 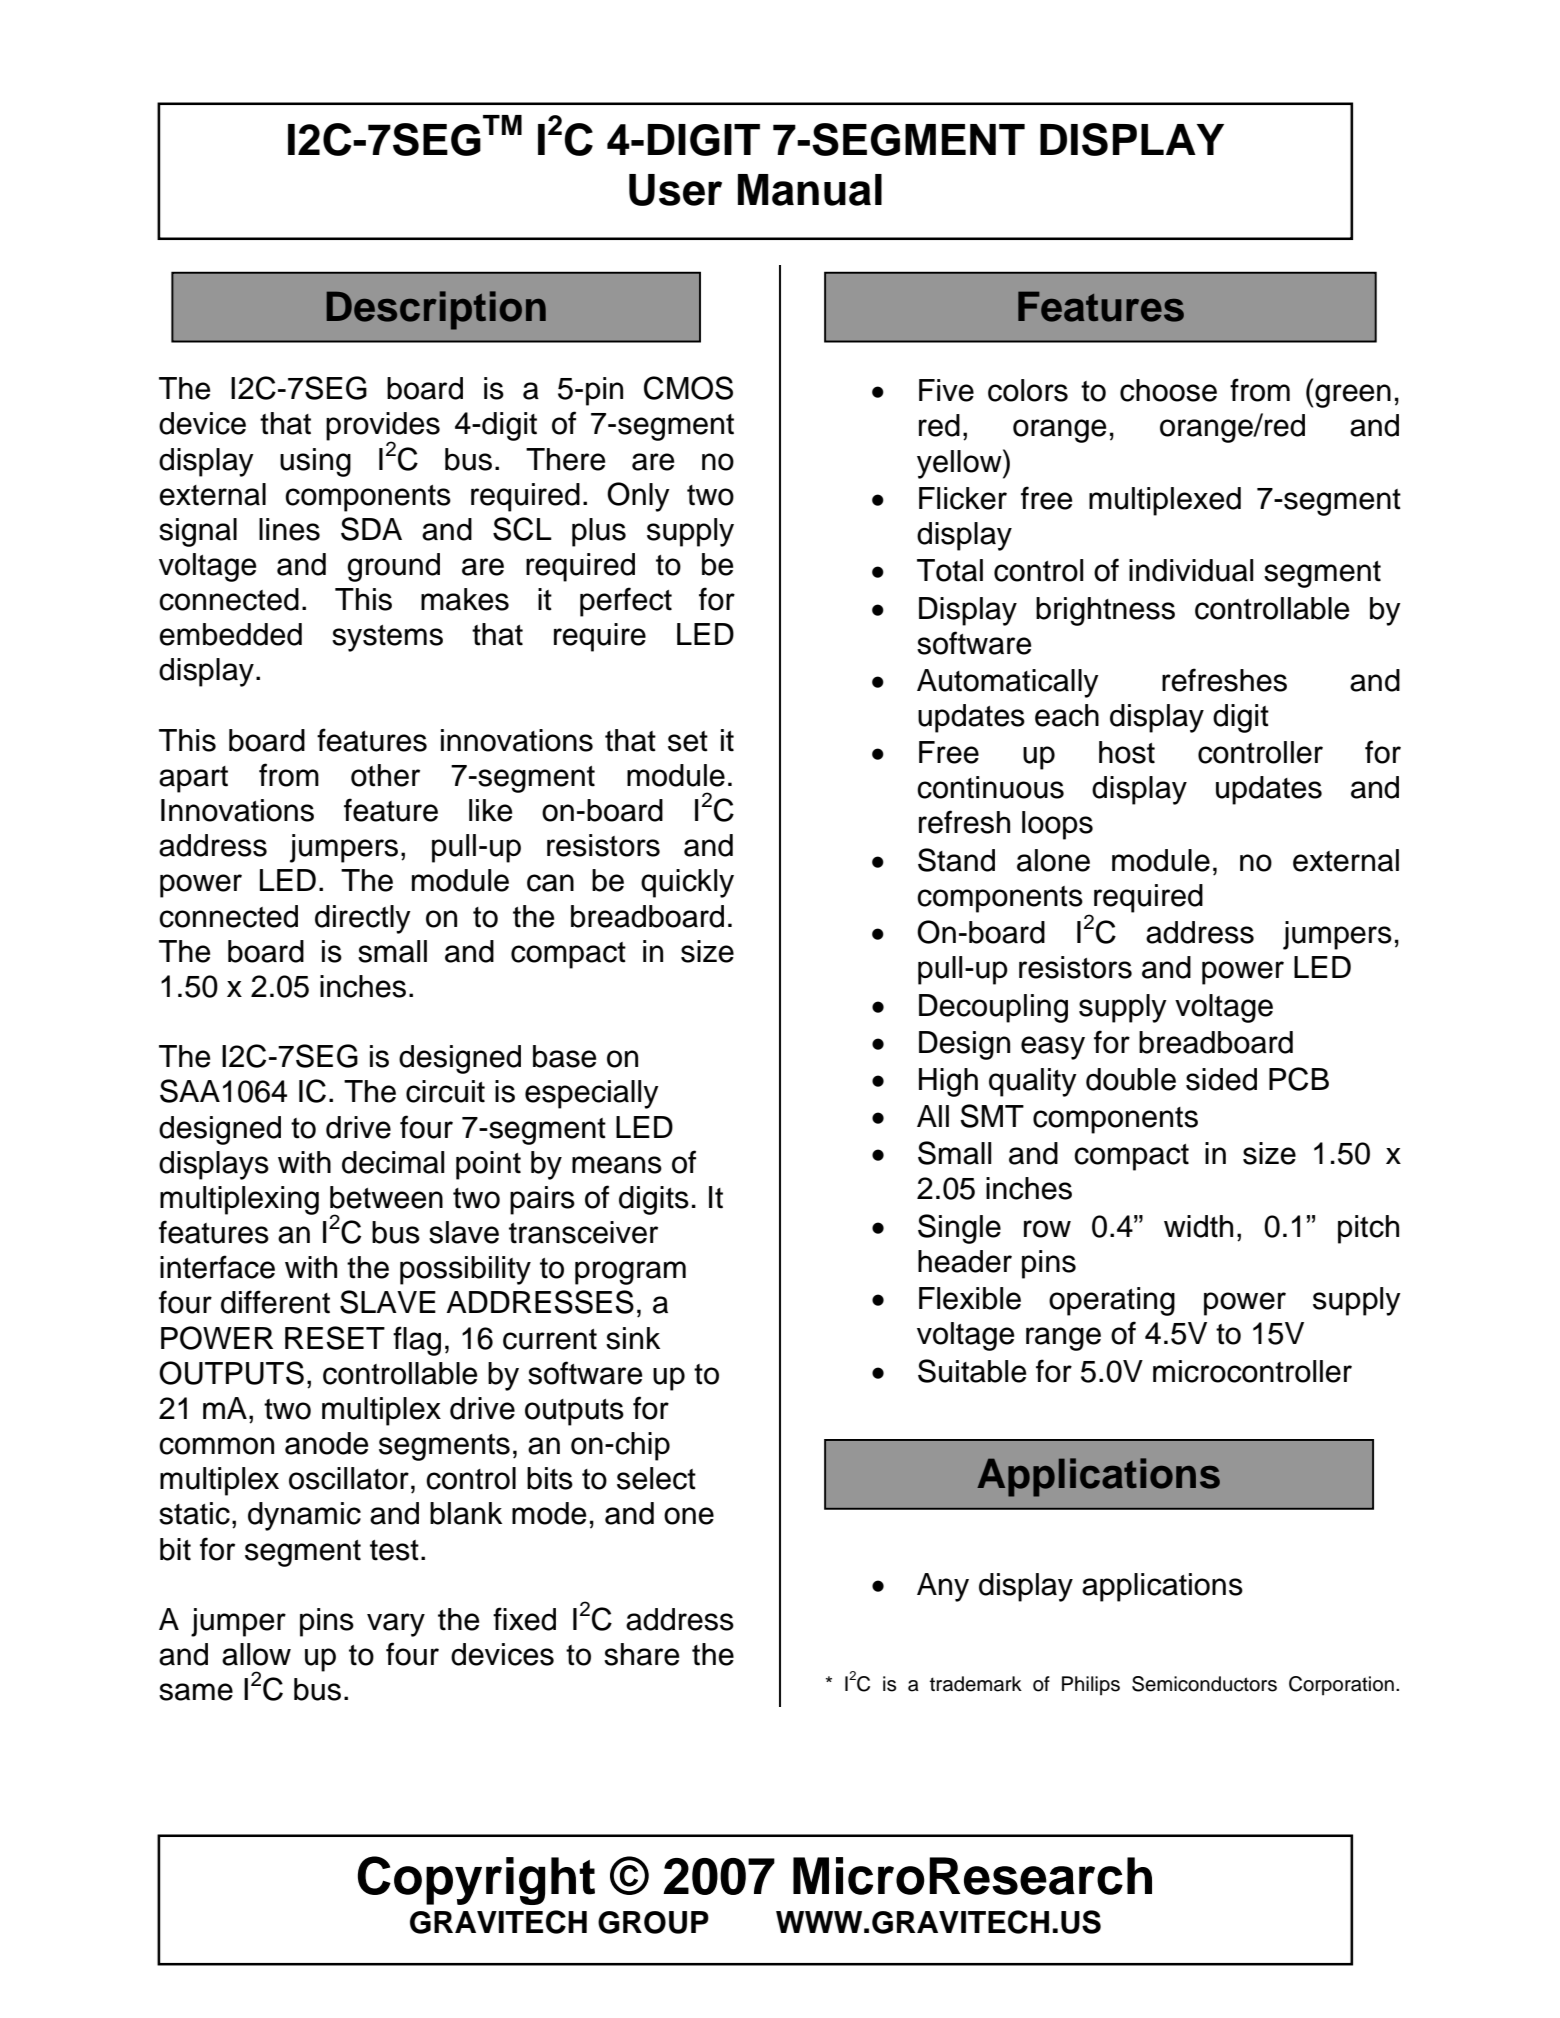 I want to click on Manual, so click(x=810, y=190).
